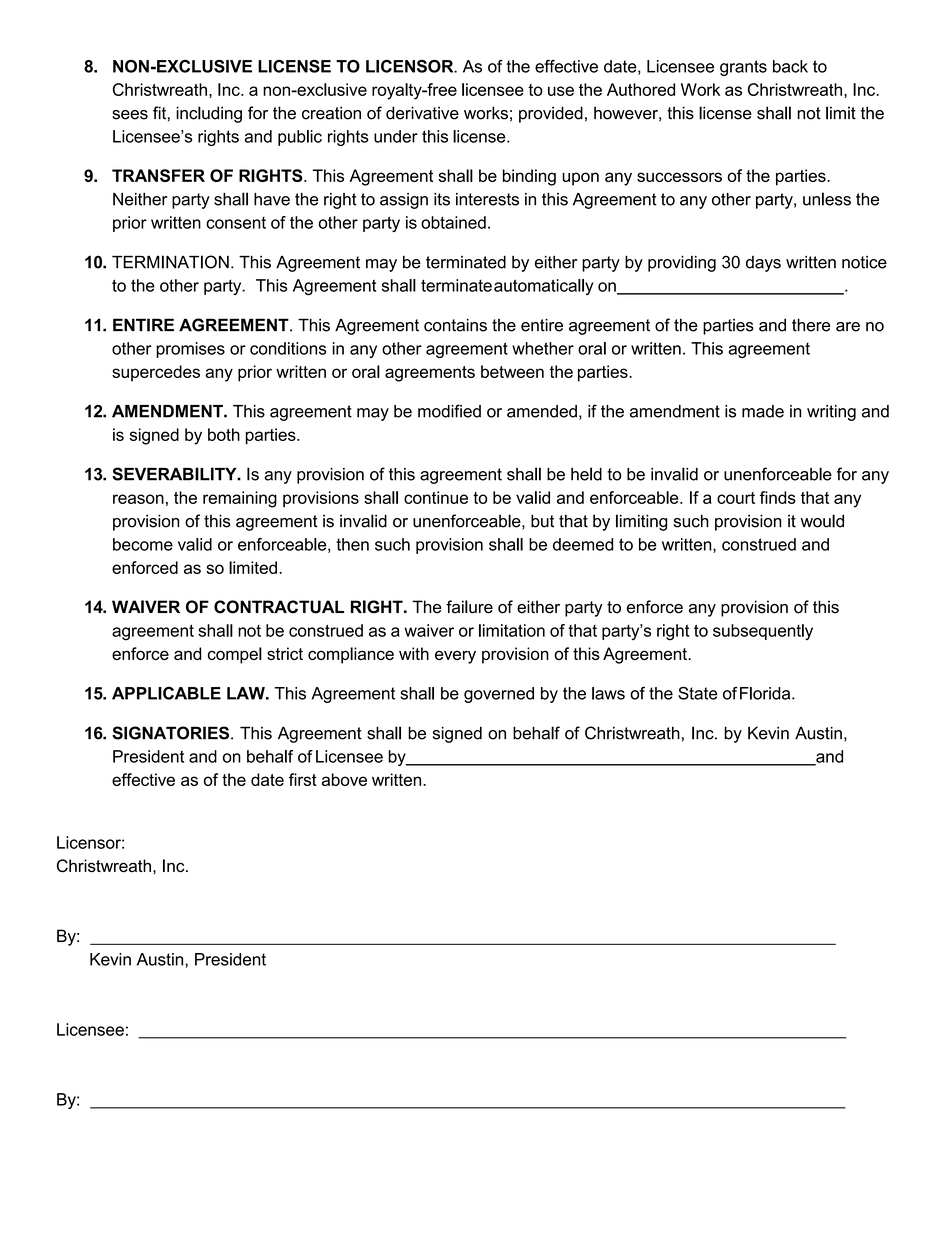 The height and width of the screenshot is (1233, 952). I want to click on State, so click(698, 693).
